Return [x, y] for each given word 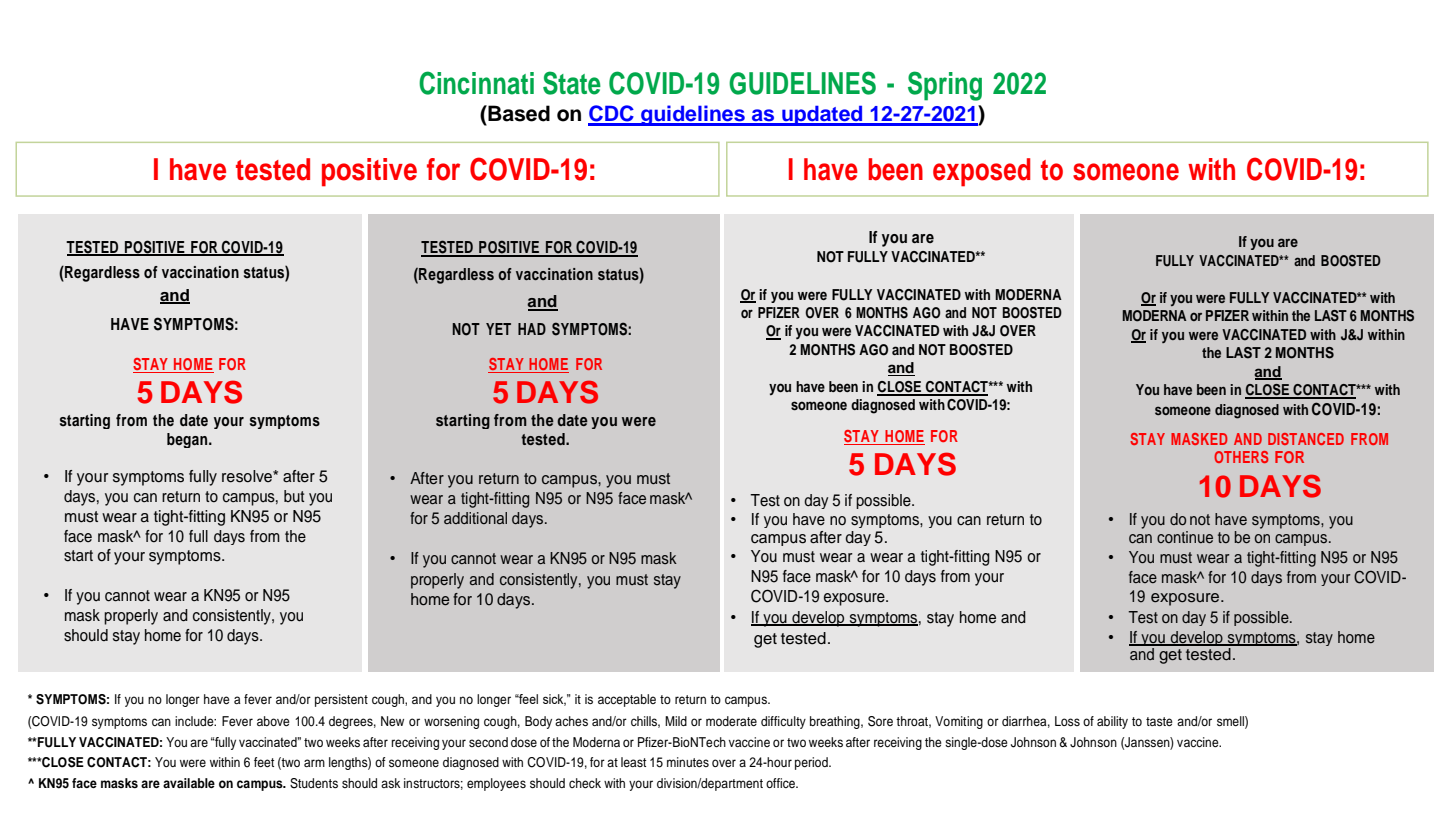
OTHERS [1241, 457]
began [188, 440]
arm [314, 763]
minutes [688, 762]
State [572, 83]
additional [475, 518]
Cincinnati [476, 83]
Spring [945, 86]
